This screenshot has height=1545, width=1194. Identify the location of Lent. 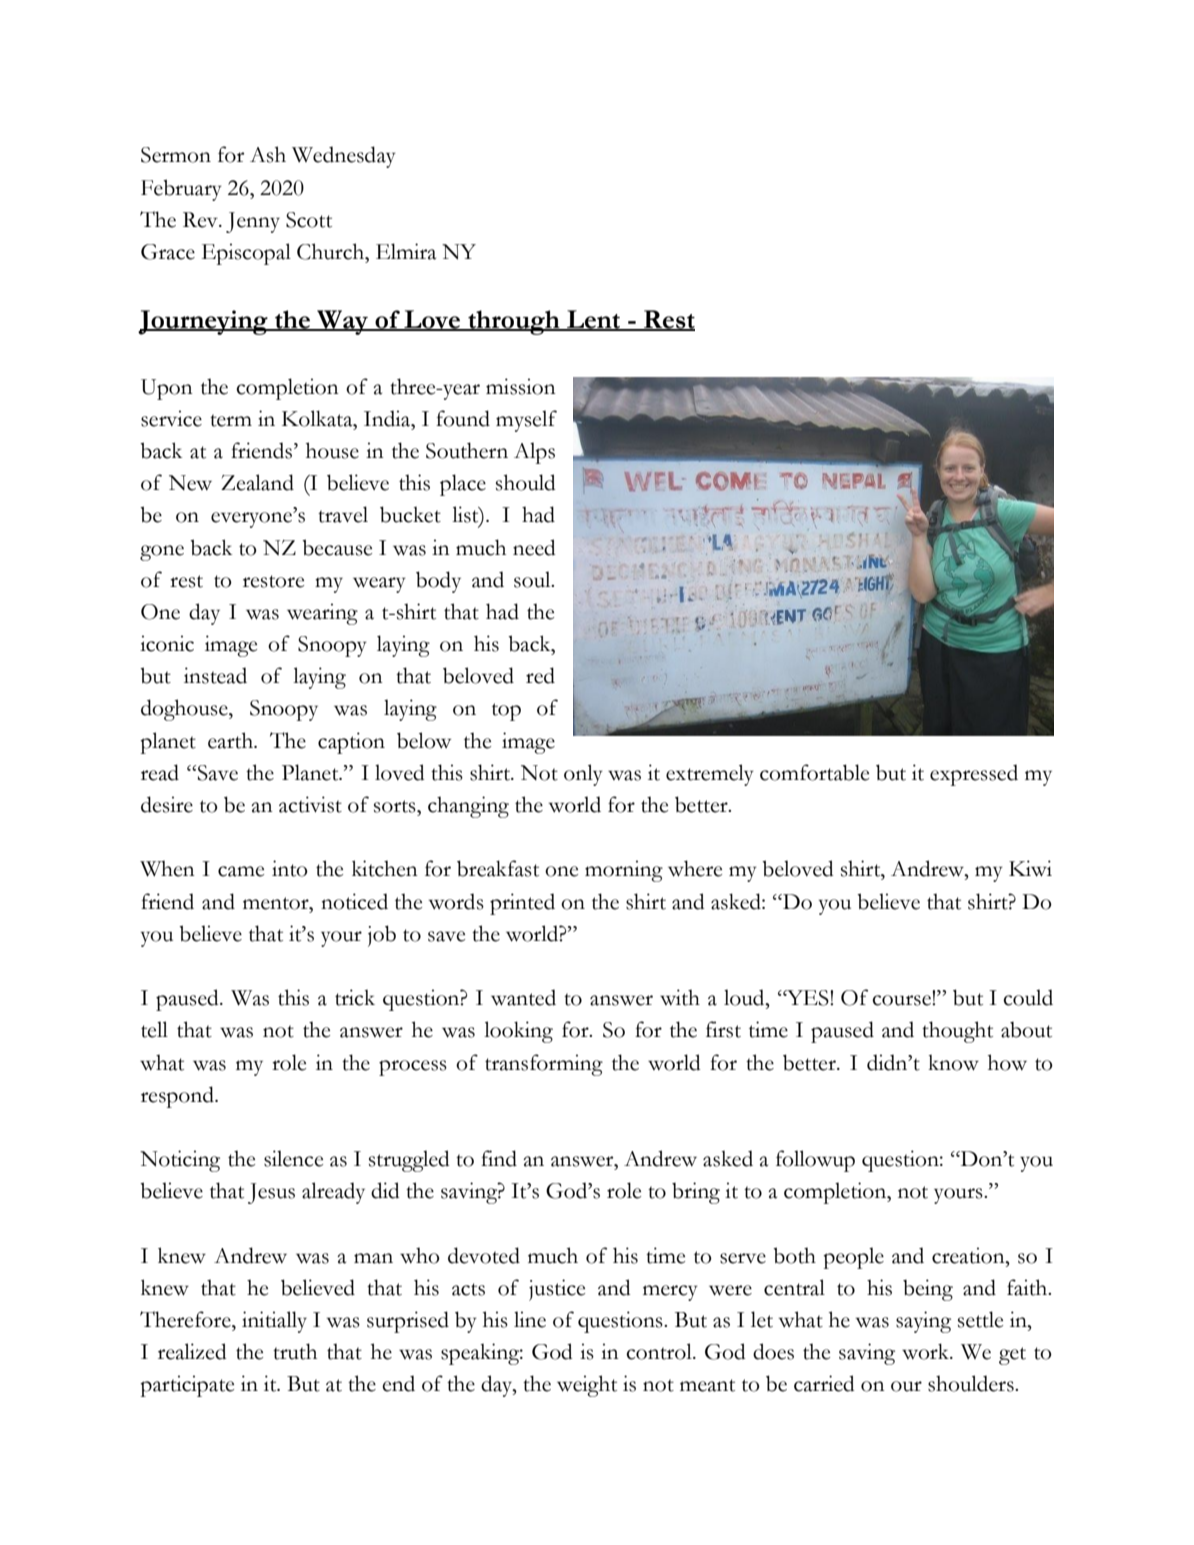
(594, 320).
